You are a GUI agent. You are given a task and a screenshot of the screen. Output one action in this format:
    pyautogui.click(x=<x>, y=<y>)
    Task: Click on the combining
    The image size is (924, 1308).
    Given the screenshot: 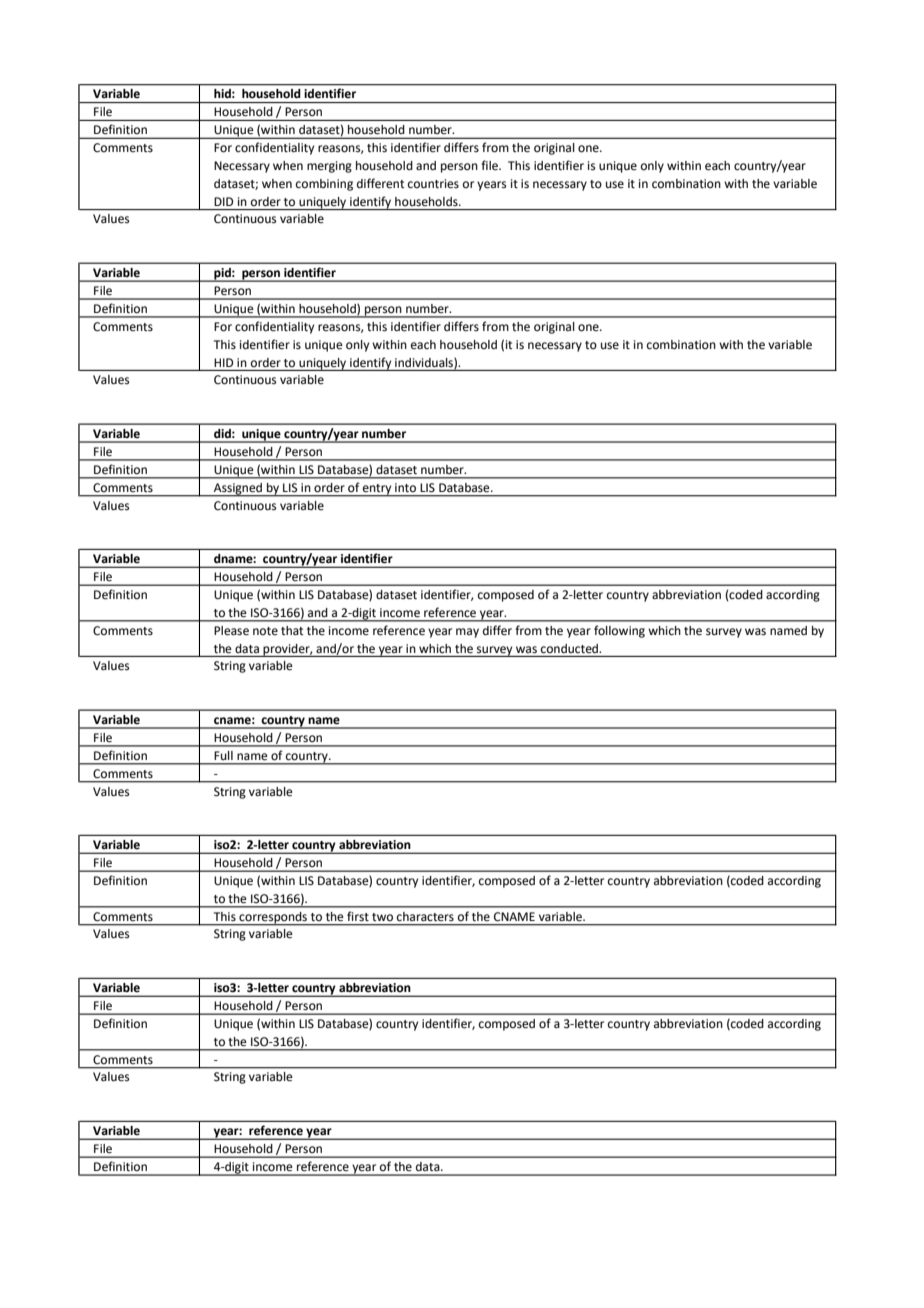 What is the action you would take?
    pyautogui.click(x=324, y=185)
